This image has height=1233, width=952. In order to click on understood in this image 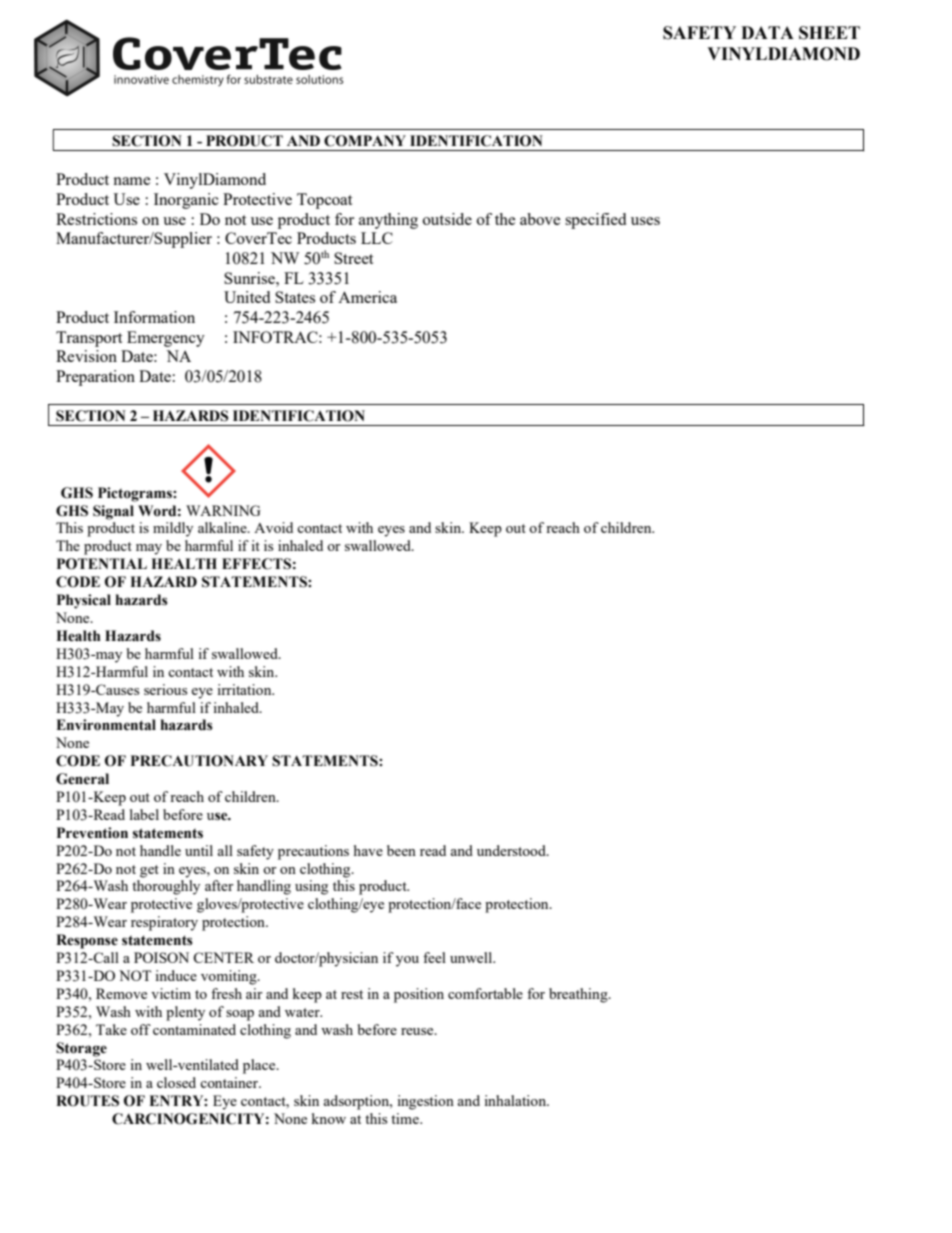, I will do `click(512, 850)`.
